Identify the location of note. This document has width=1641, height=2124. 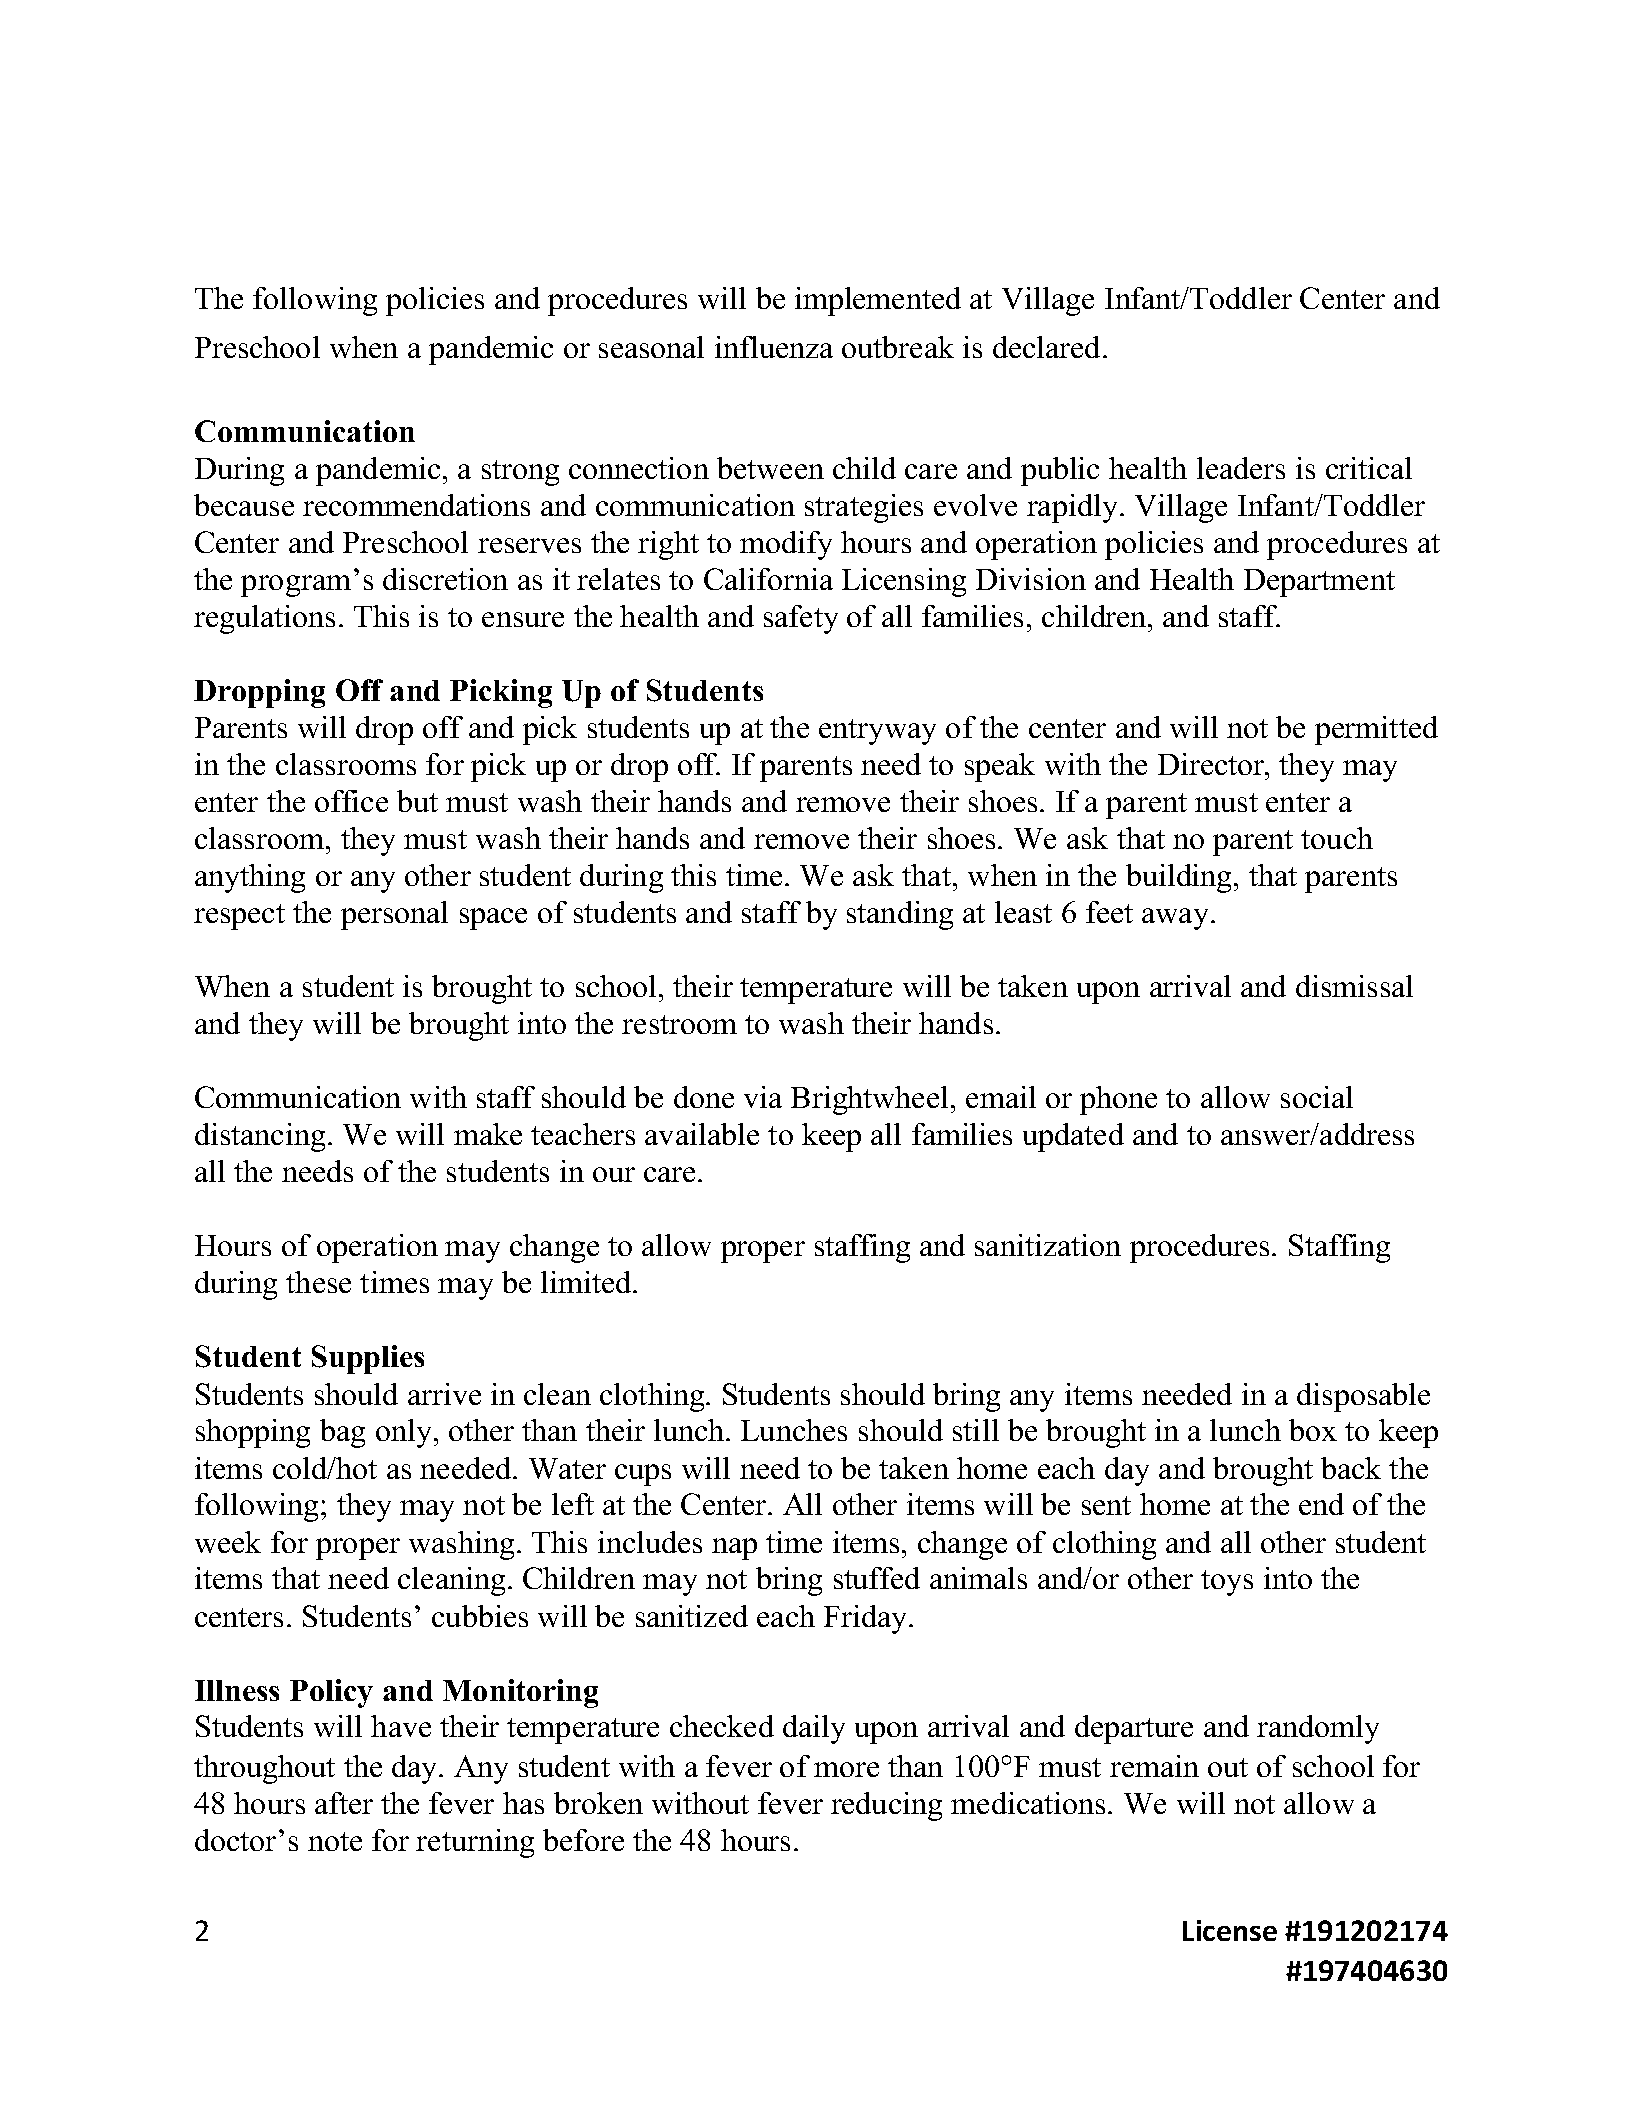
(335, 1841).
